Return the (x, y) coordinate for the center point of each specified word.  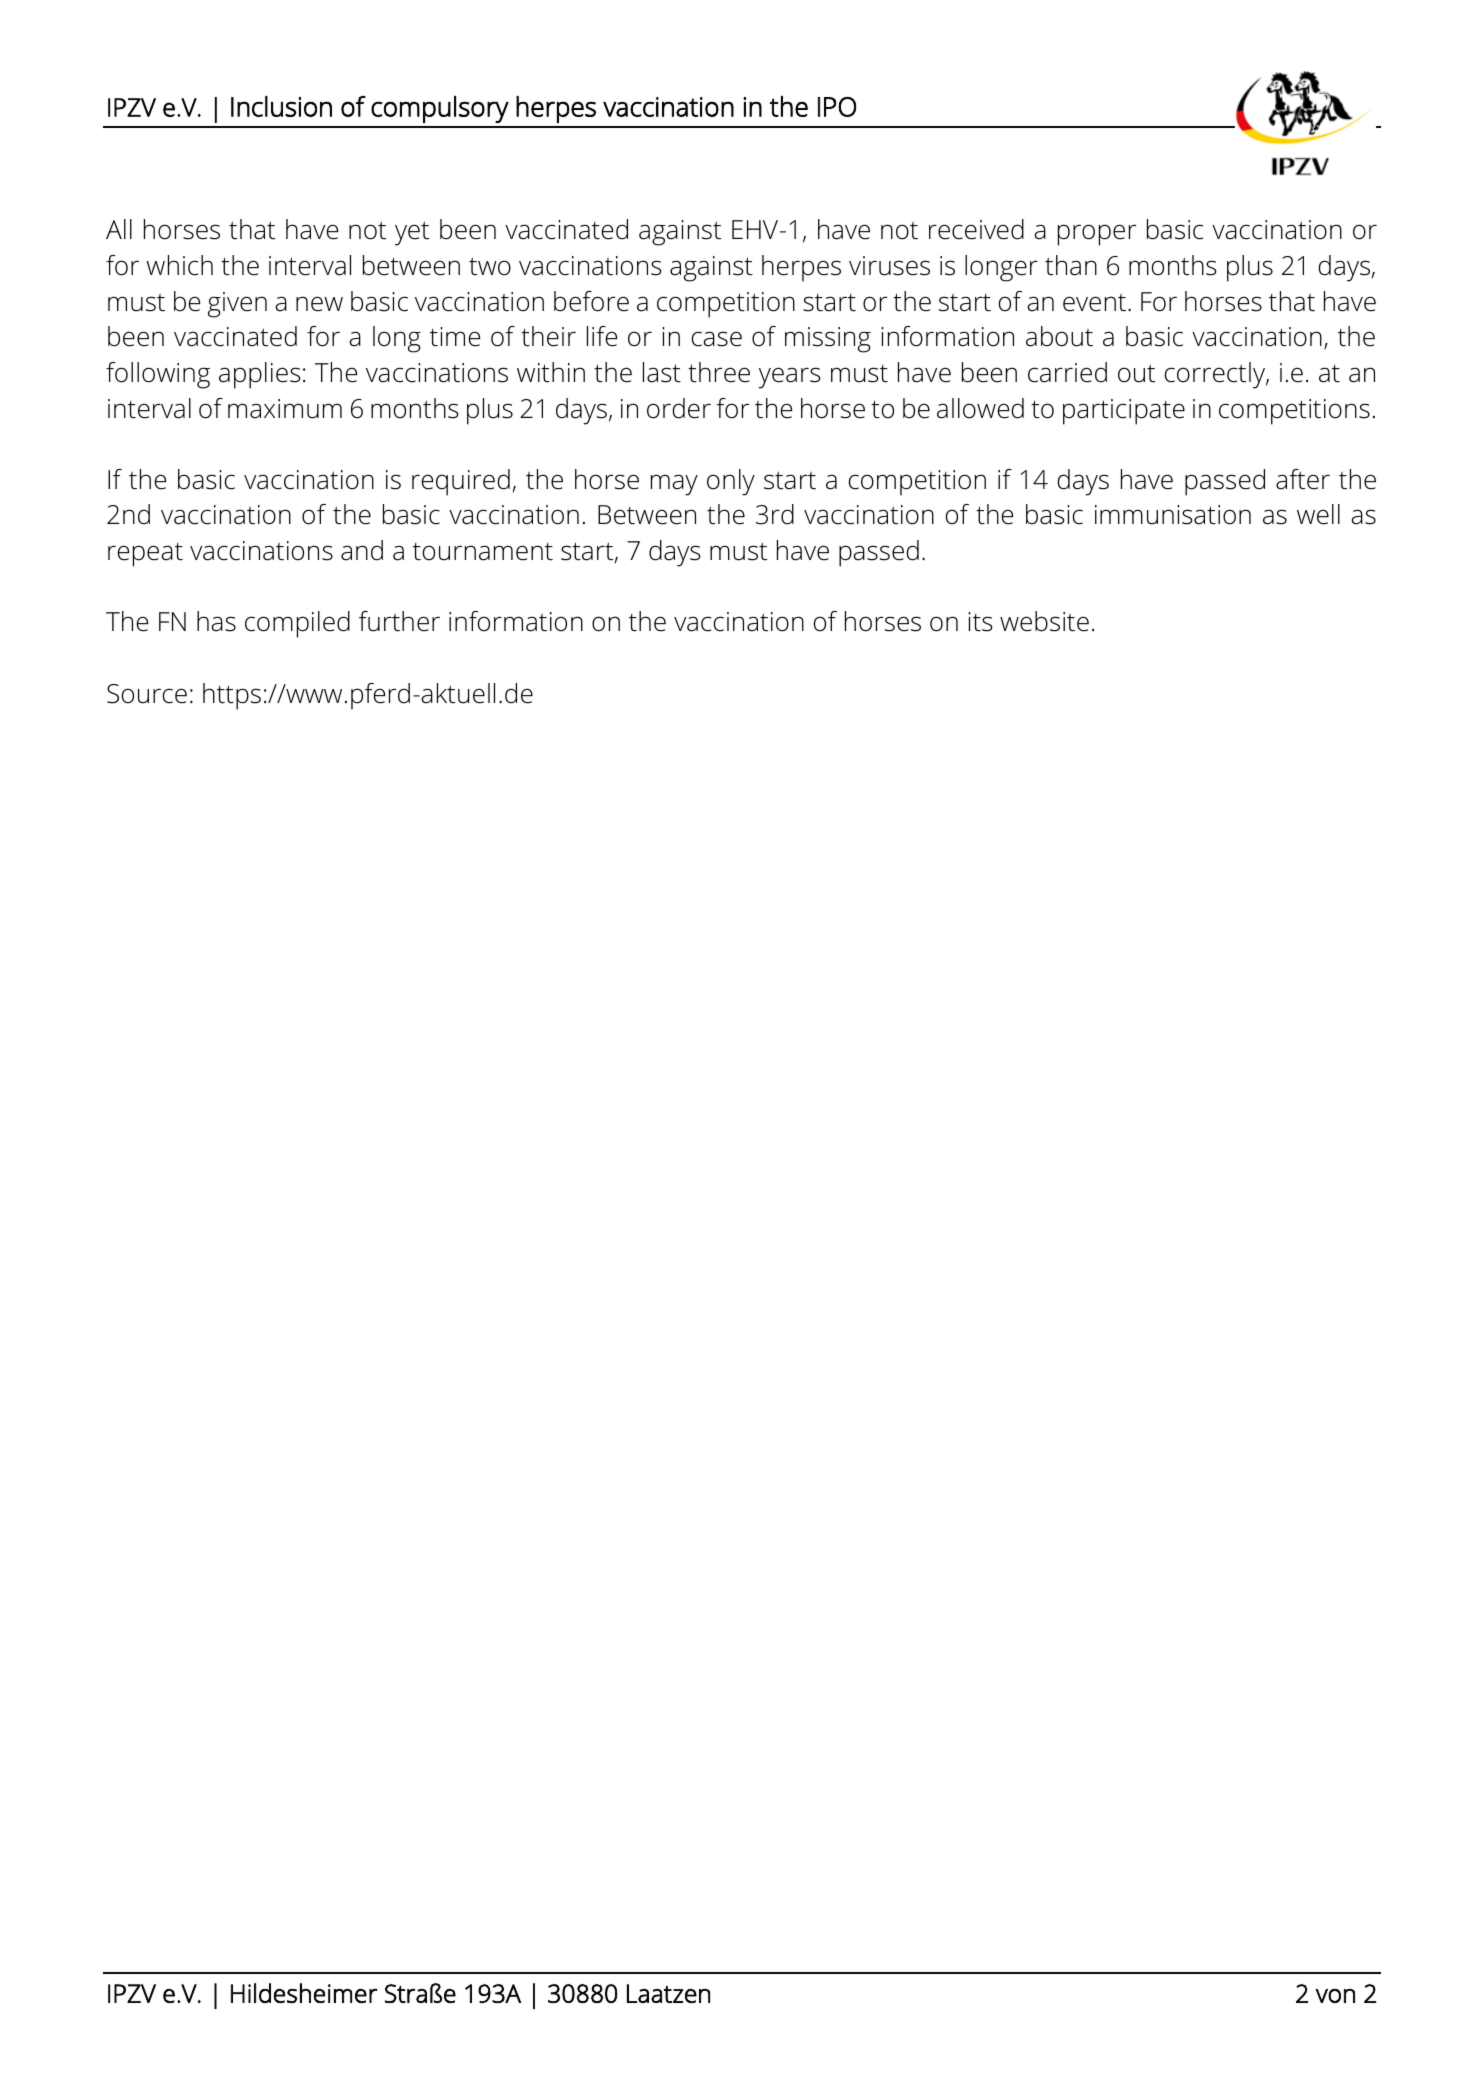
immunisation (1173, 515)
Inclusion (281, 106)
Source (147, 694)
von (1335, 1996)
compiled (297, 624)
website (1044, 621)
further (399, 621)
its (980, 622)
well (1318, 514)
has (216, 621)
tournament (483, 552)
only (731, 482)
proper (1097, 235)
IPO (837, 107)
